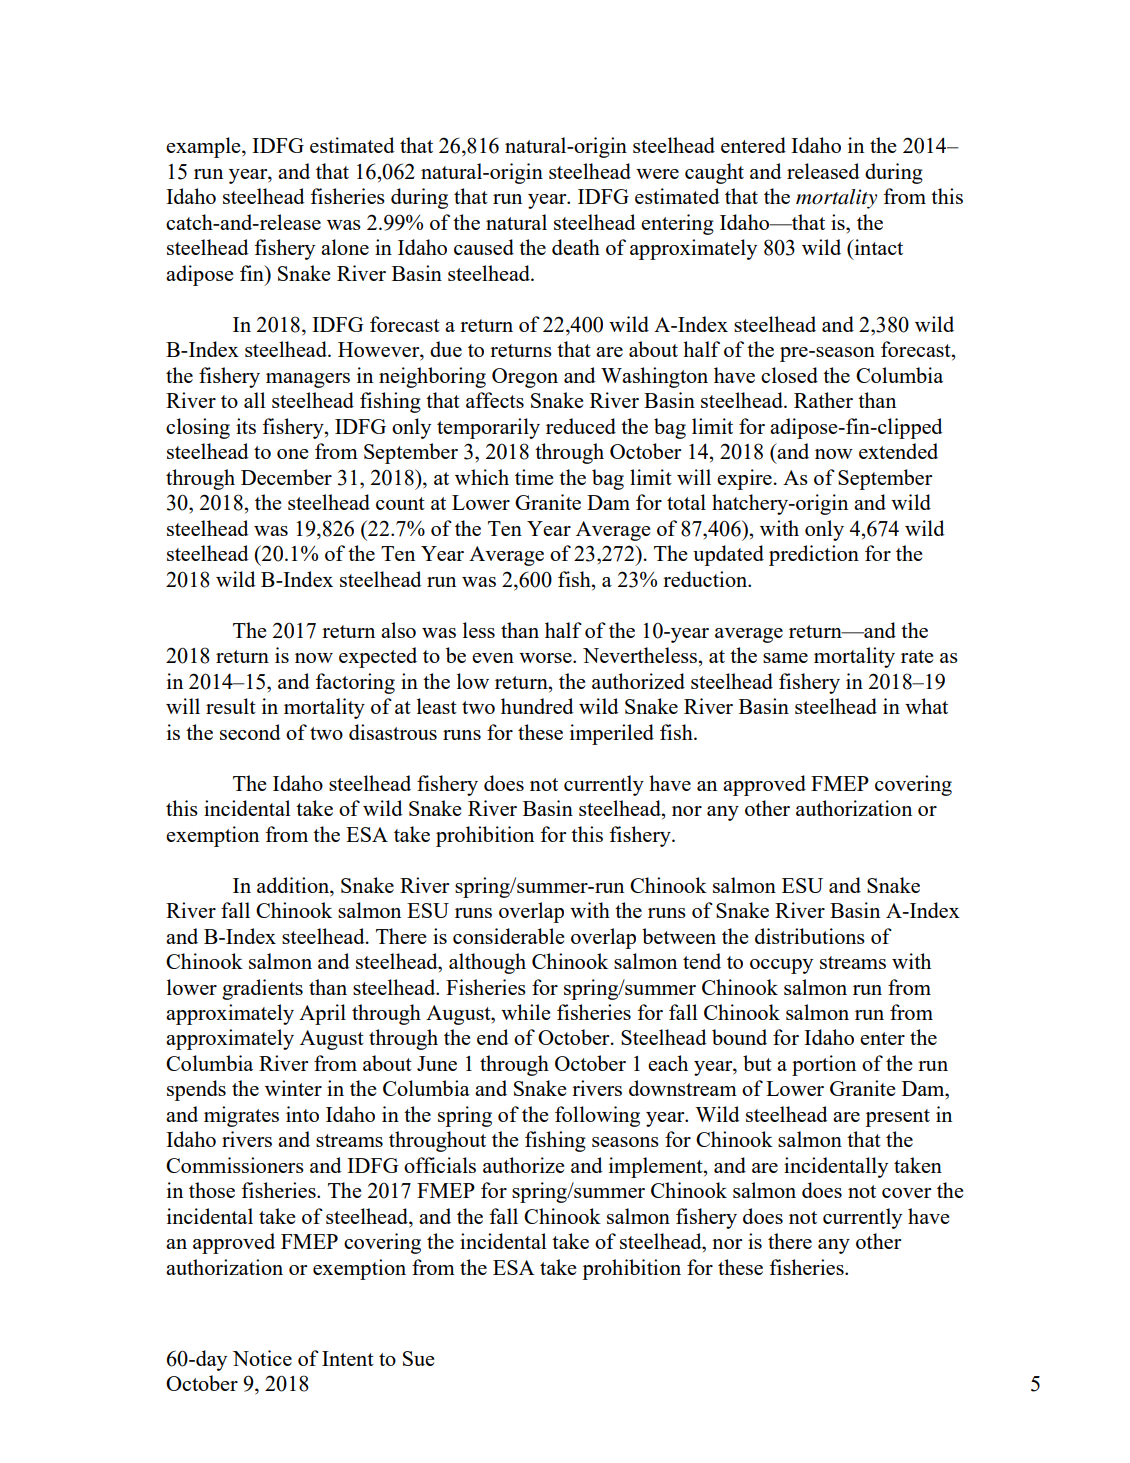 This screenshot has height=1463, width=1130. Describe the element at coordinates (508, 936) in the screenshot. I see `considerable` at that location.
